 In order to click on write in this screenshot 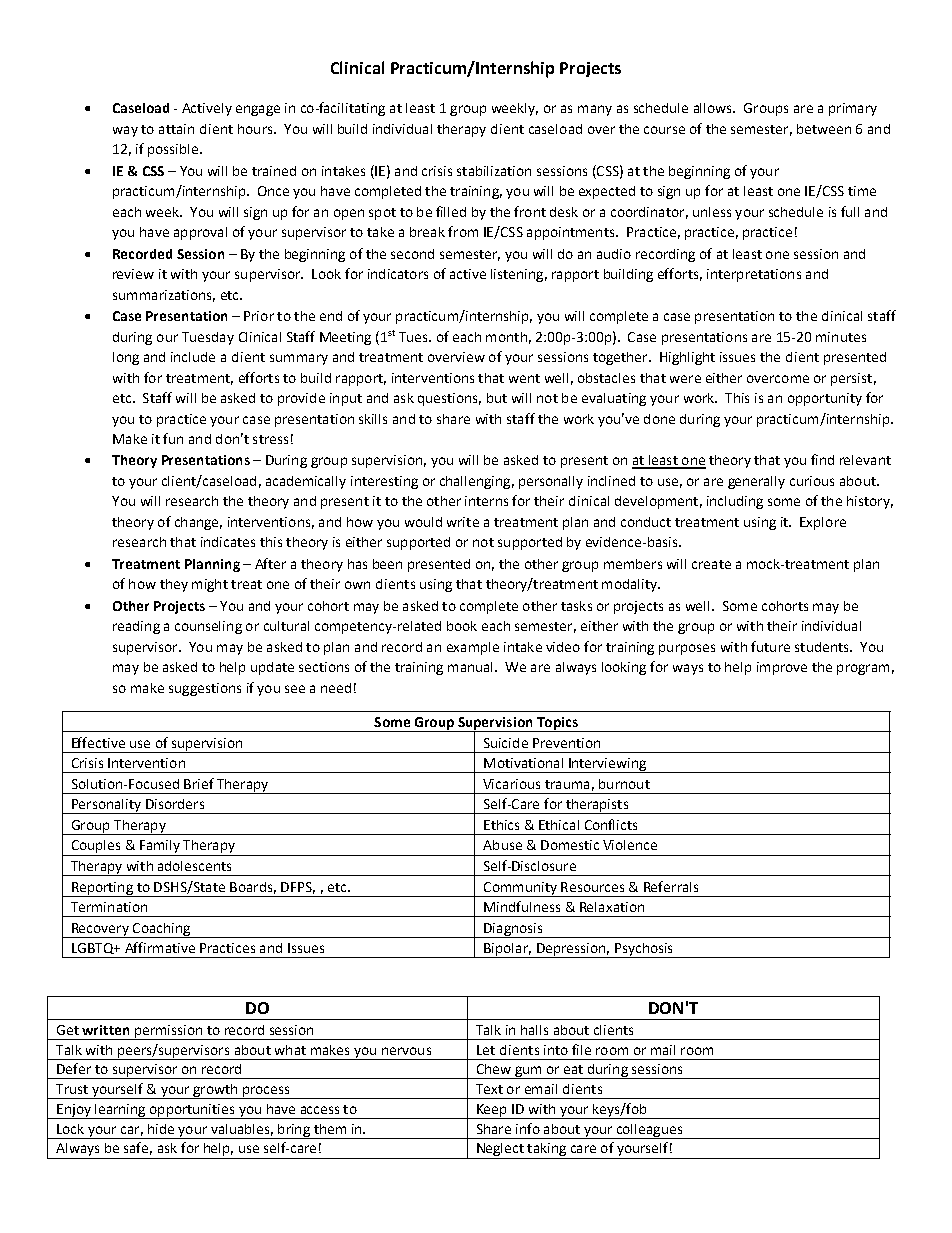, I will do `click(463, 522)`.
